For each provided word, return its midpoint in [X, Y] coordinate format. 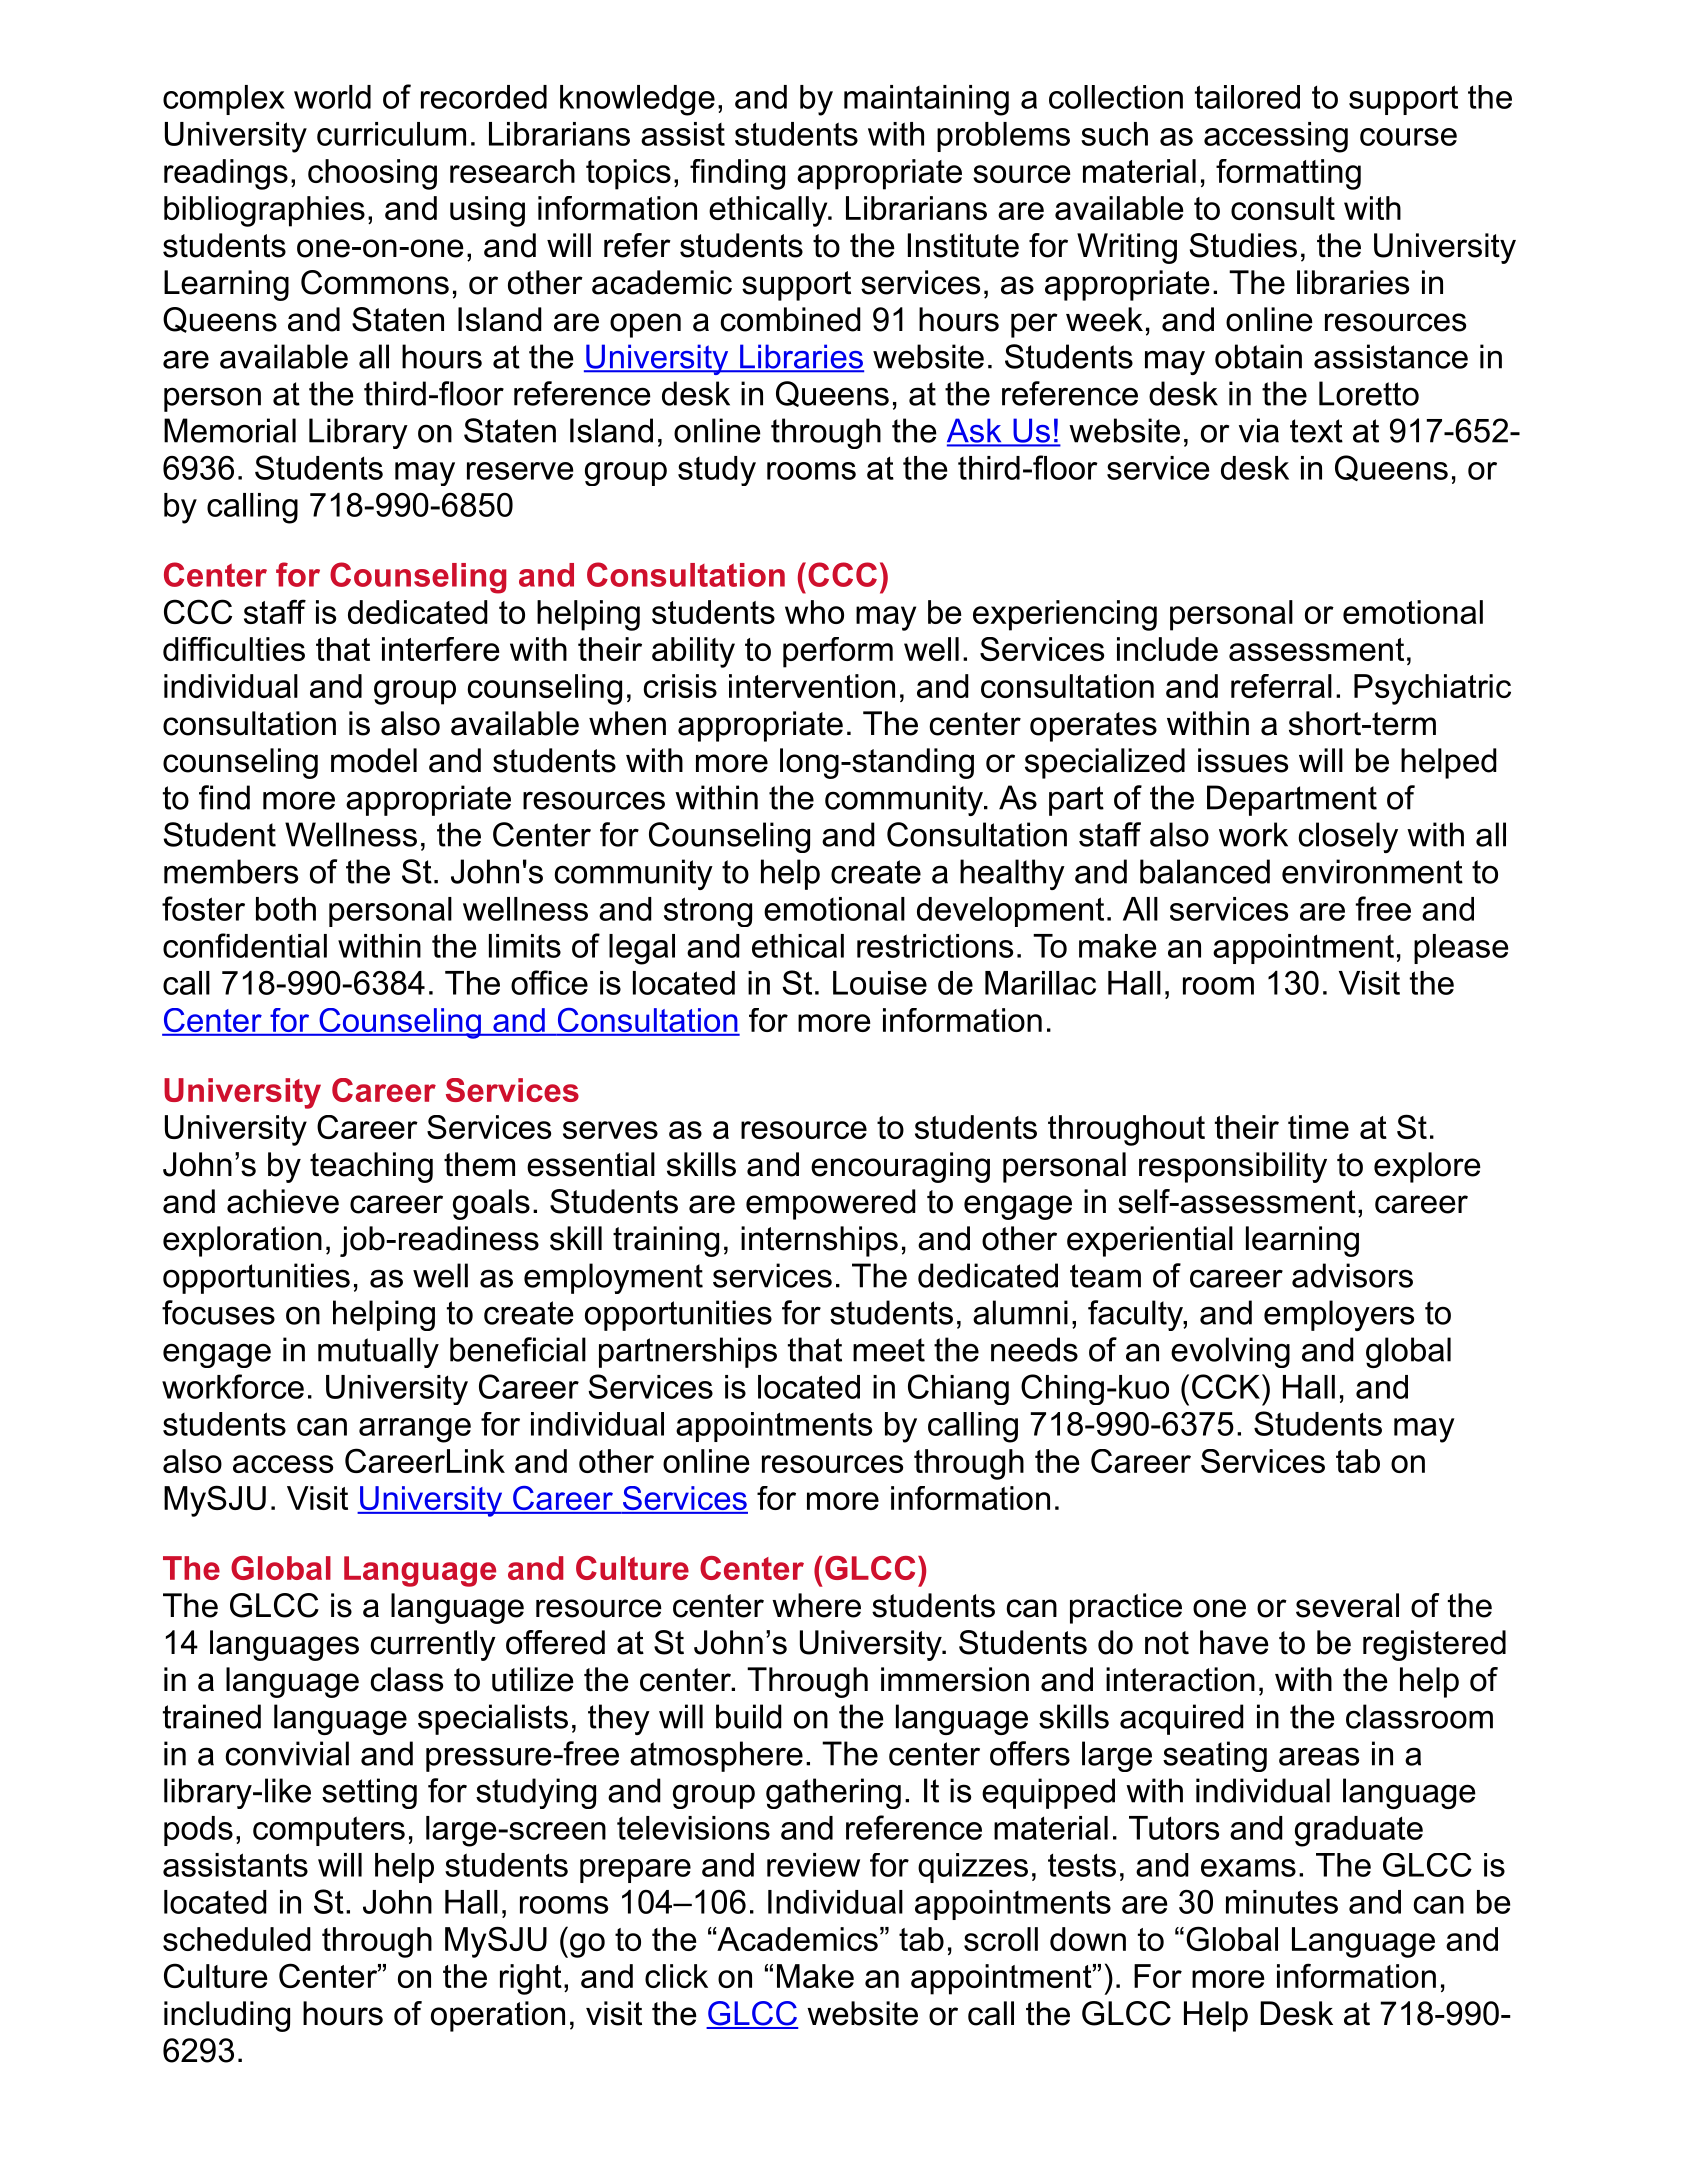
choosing [372, 174]
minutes [1282, 1902]
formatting [1288, 174]
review [813, 1865]
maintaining [926, 100]
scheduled [237, 1939]
